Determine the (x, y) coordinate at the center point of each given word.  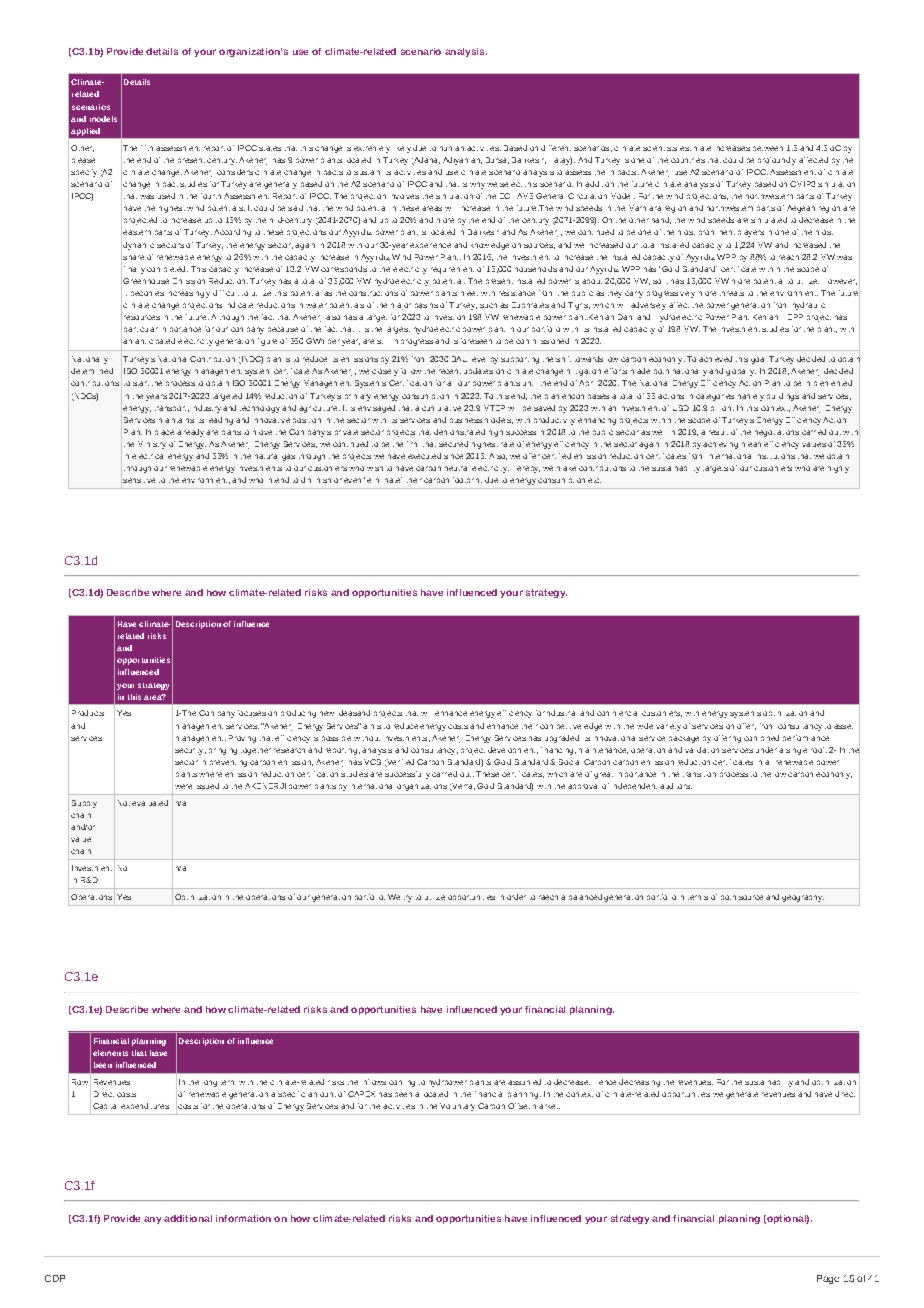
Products (88, 713)
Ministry (152, 445)
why (477, 185)
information (243, 1218)
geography (803, 898)
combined (761, 738)
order (516, 897)
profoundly (777, 161)
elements (110, 1053)
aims (372, 726)
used (166, 196)
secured (453, 444)
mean (751, 444)
